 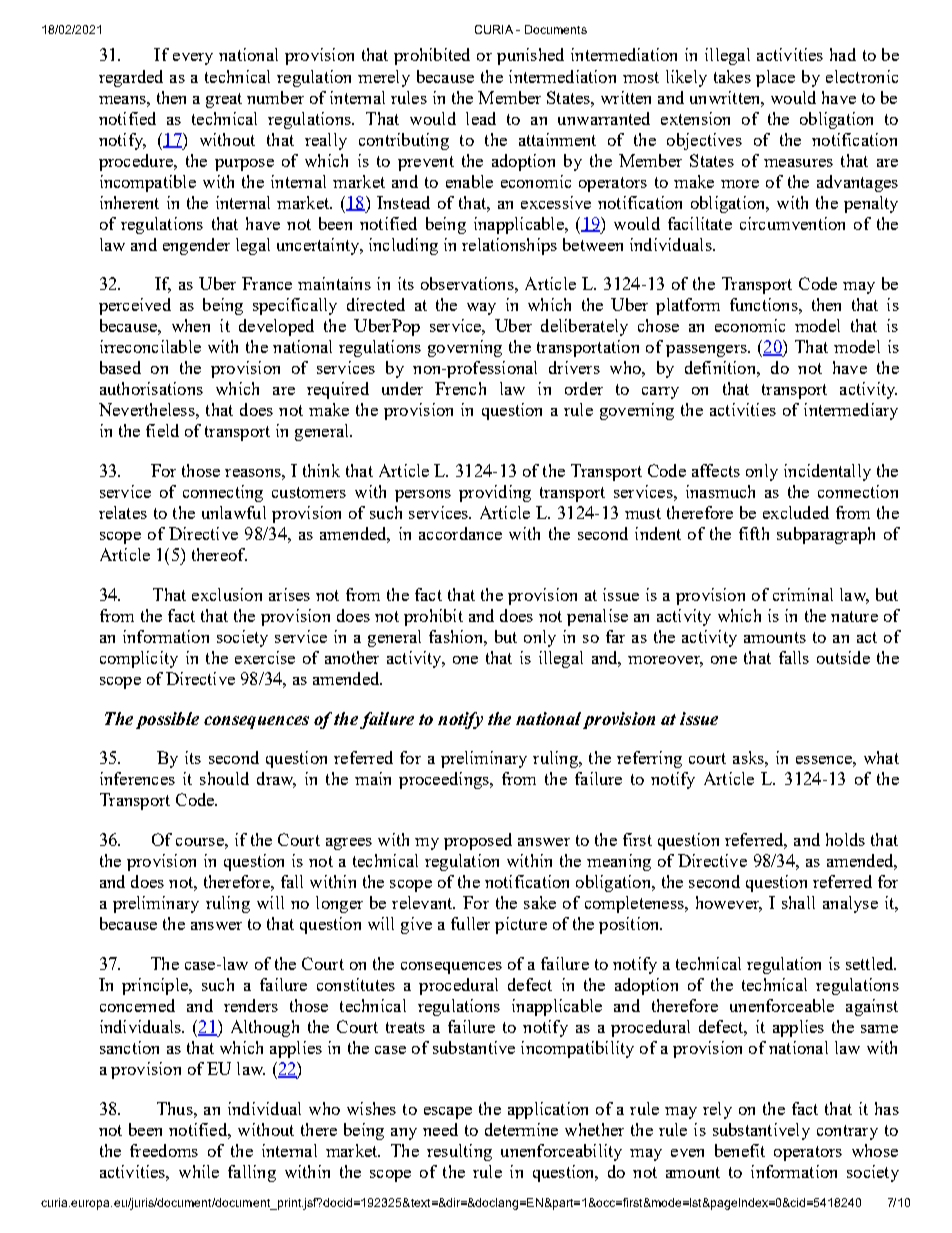 What do you see at coordinates (445, 780) in the screenshot?
I see `proceedings` at bounding box center [445, 780].
